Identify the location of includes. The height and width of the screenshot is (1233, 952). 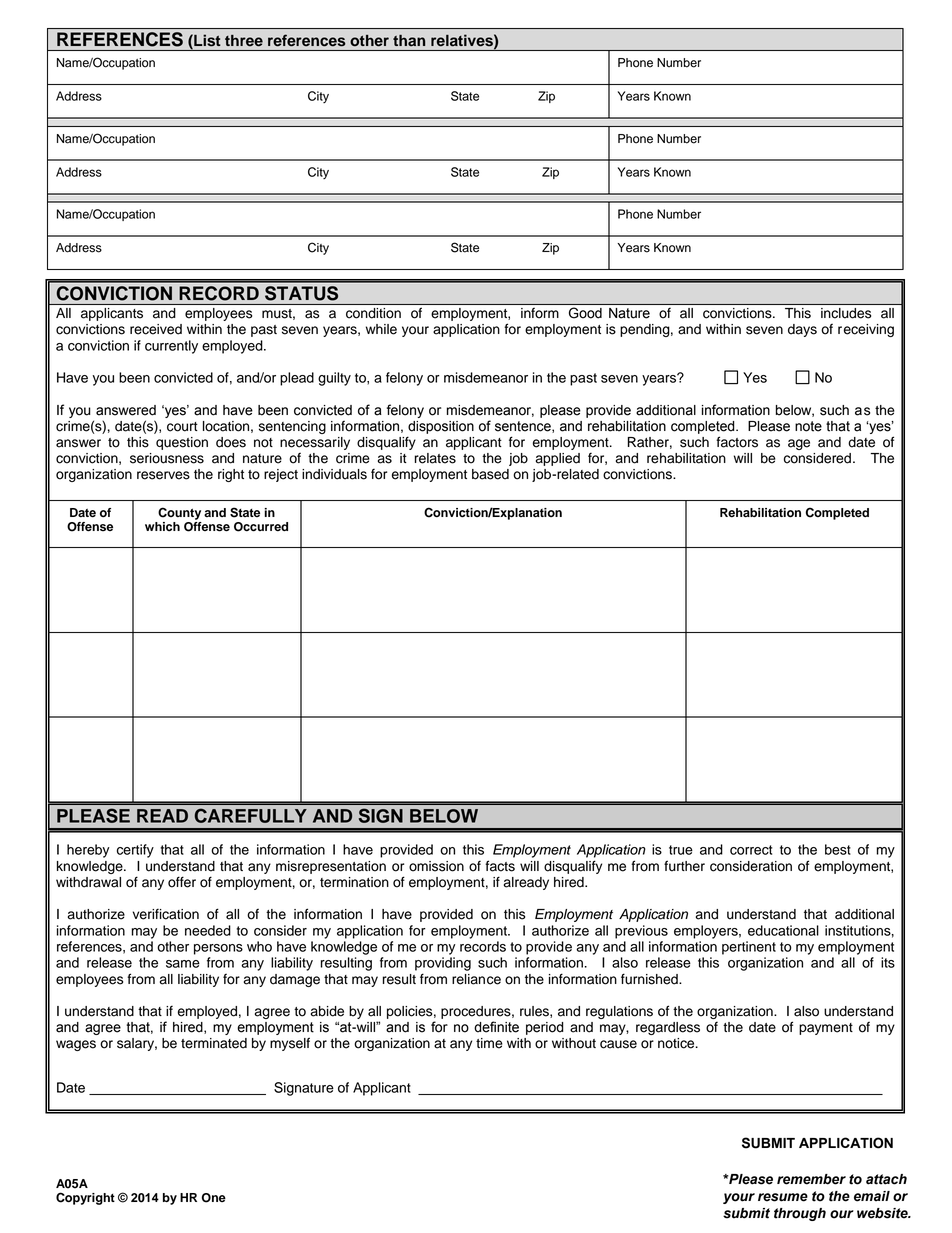
(846, 313).
